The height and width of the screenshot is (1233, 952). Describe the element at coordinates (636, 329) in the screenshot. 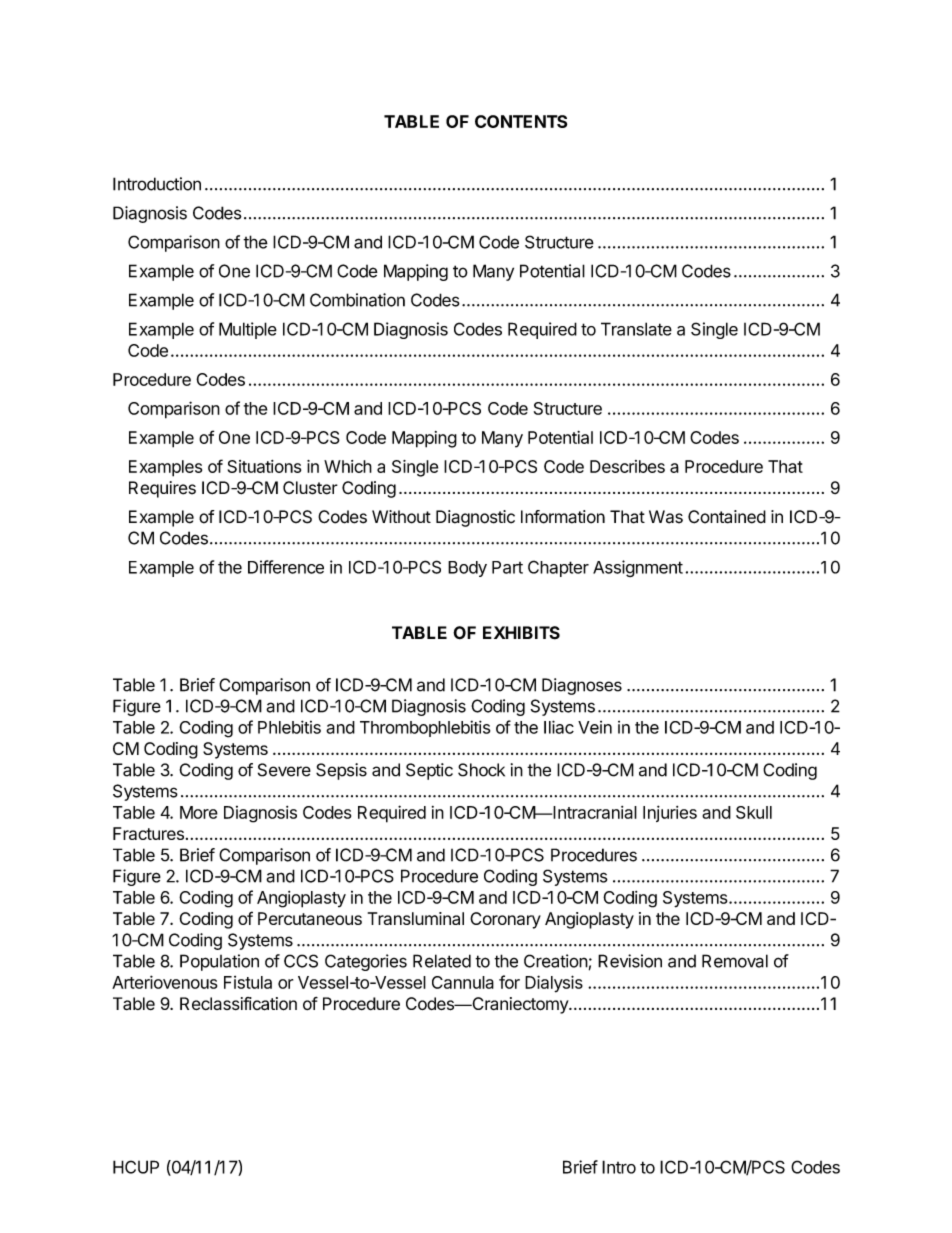

I see `Translate` at that location.
